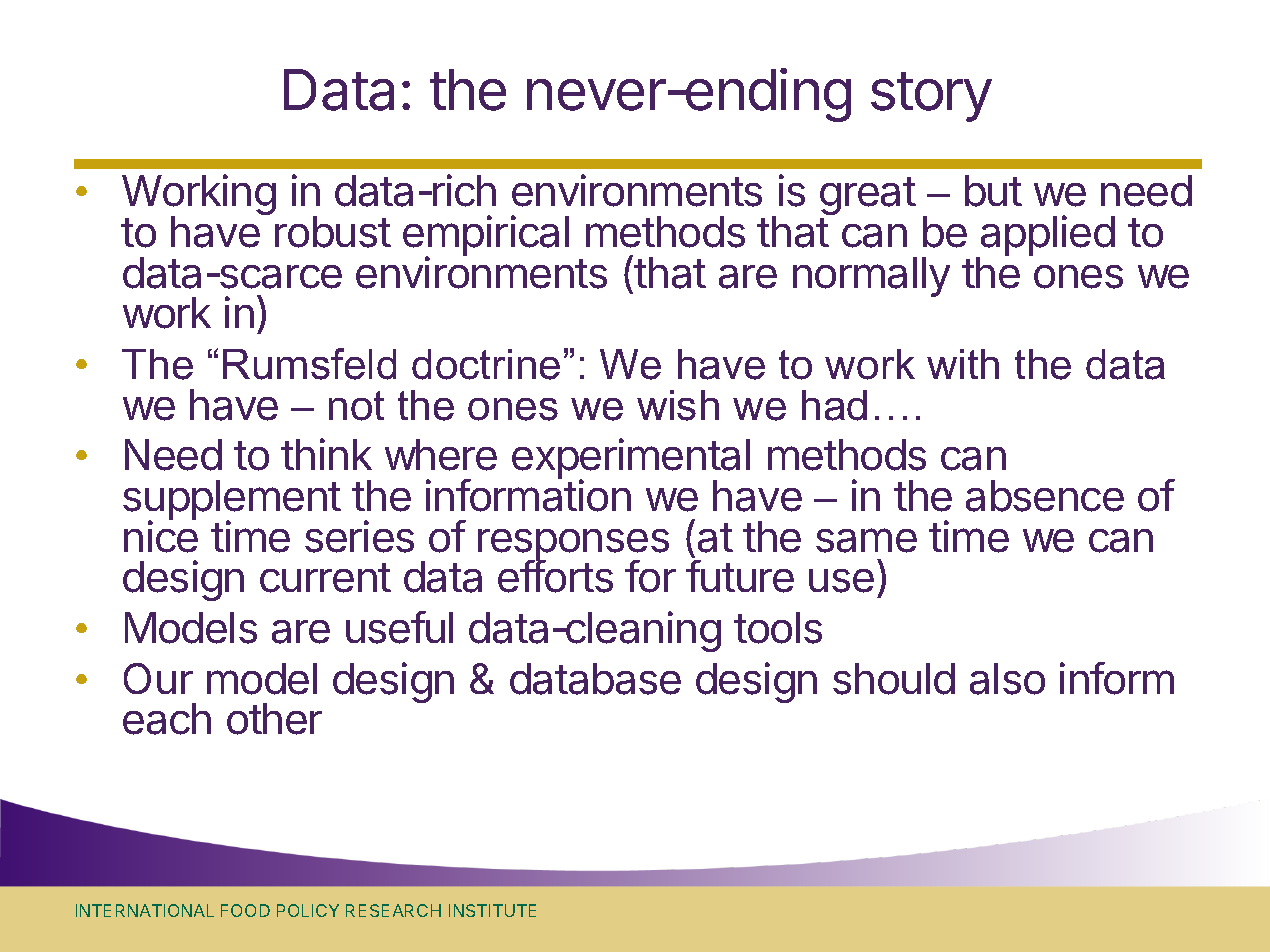 Image resolution: width=1270 pixels, height=952 pixels. I want to click on INSTITUTE, so click(492, 910).
